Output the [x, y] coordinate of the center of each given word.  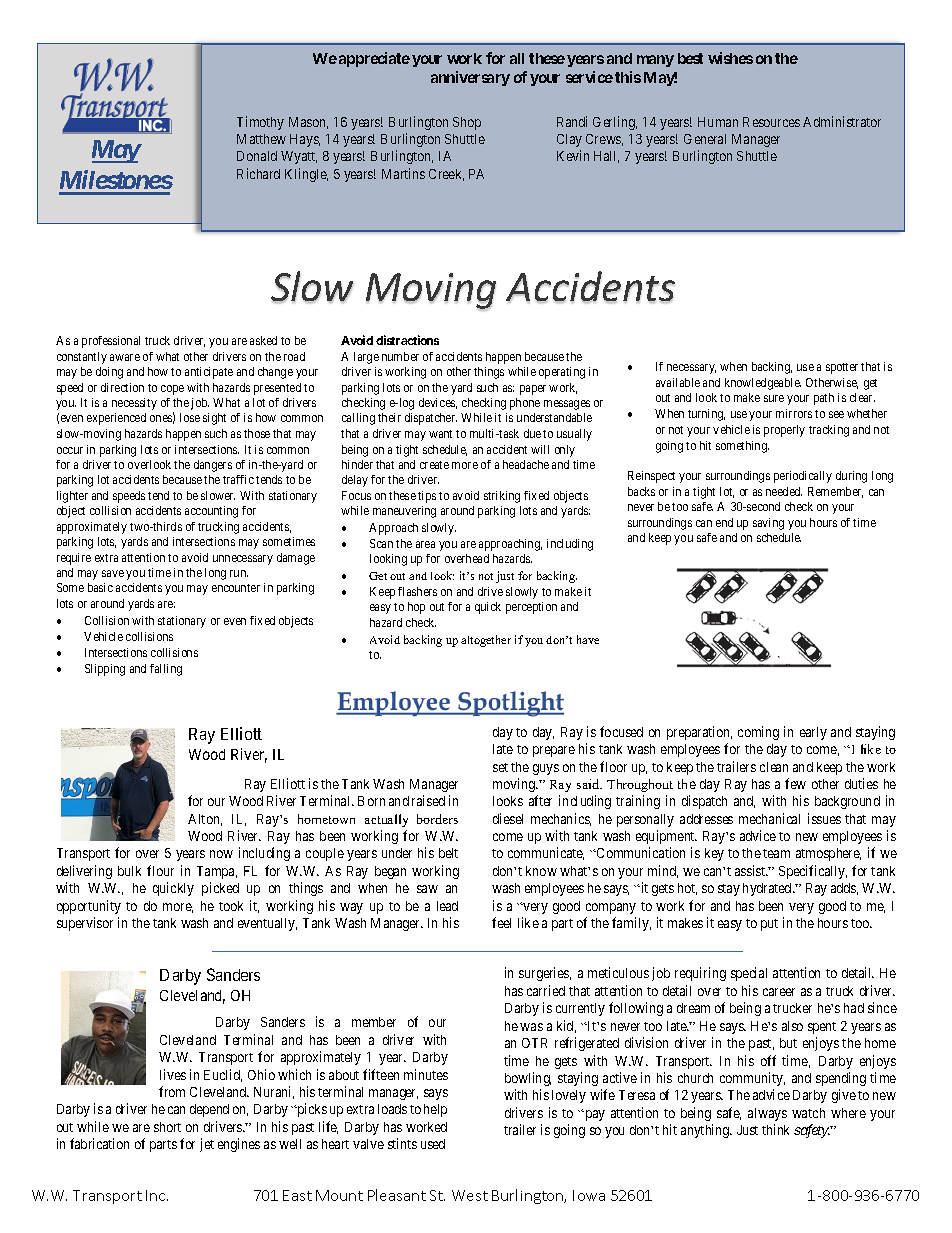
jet [207, 1145]
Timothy [260, 123]
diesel [508, 818]
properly [784, 431]
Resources [771, 122]
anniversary [470, 78]
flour [160, 870]
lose [190, 417]
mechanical [769, 818]
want [440, 434]
